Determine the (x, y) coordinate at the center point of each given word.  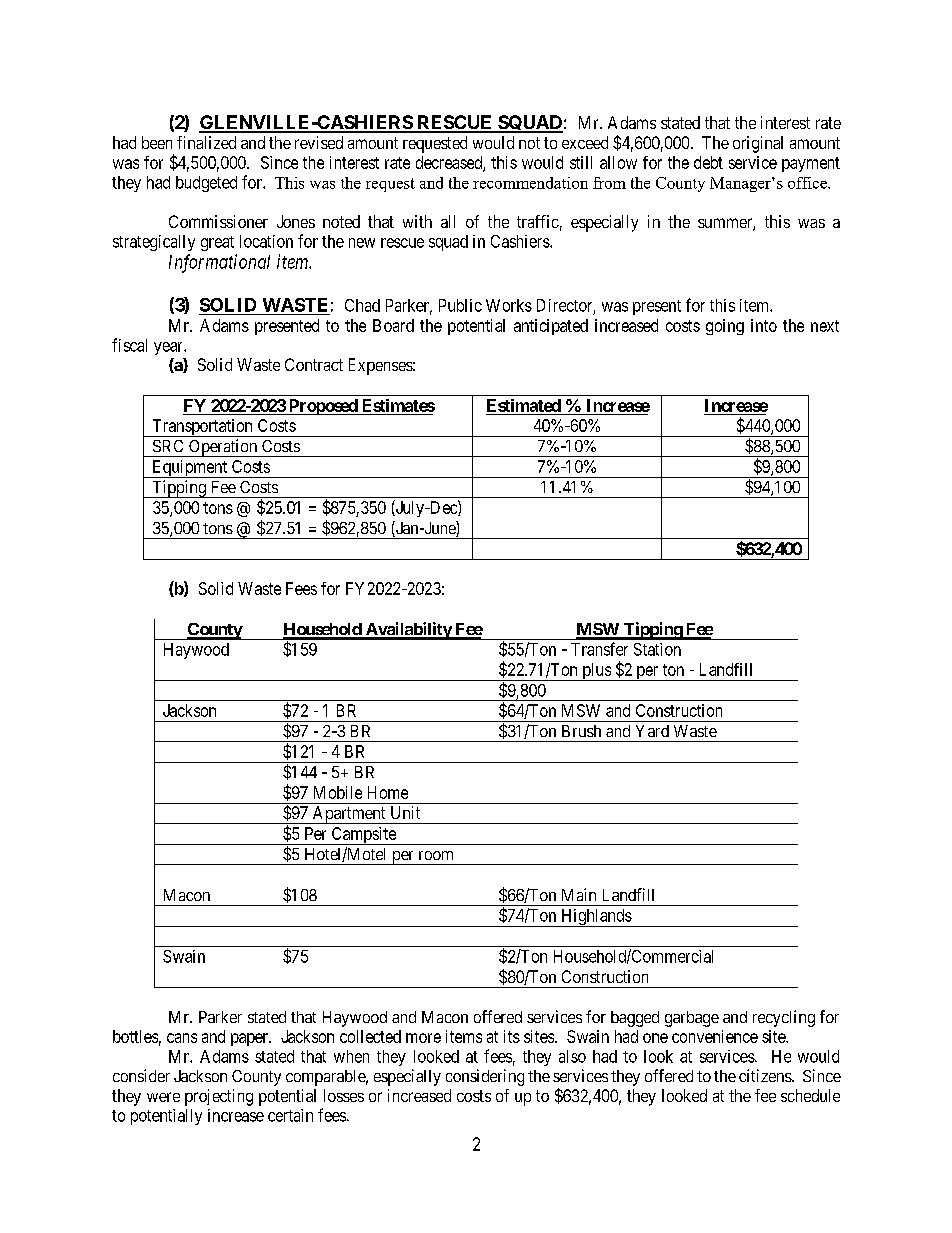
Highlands (596, 918)
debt (708, 162)
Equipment (190, 469)
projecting (219, 1097)
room (436, 855)
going (725, 327)
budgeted (206, 184)
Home (388, 792)
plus (596, 672)
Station (657, 649)
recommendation (530, 183)
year (169, 348)
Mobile (338, 792)
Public (460, 305)
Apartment (349, 815)
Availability (408, 631)
